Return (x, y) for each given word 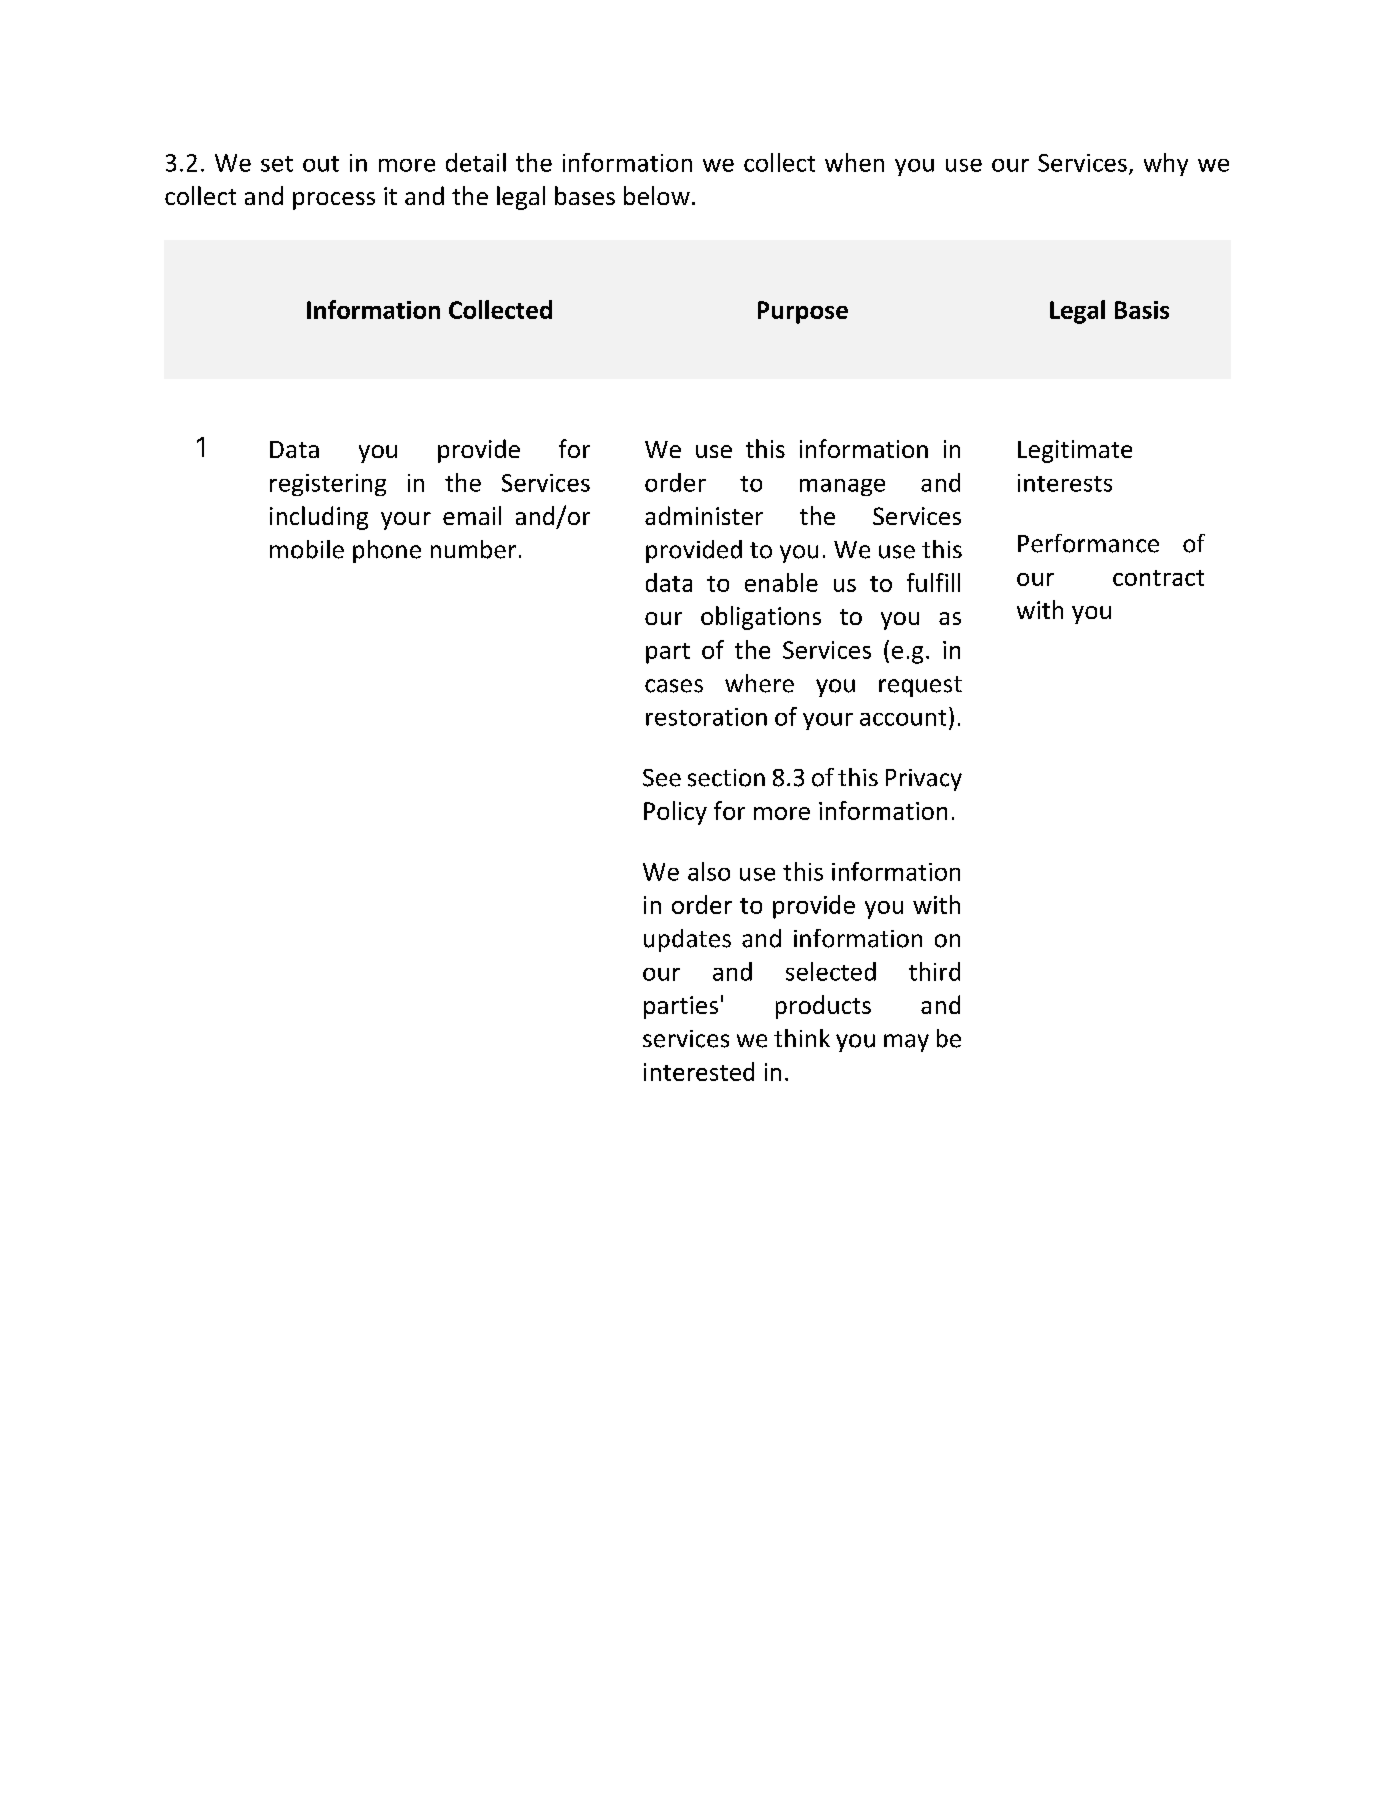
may (906, 1043)
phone (387, 551)
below (657, 195)
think (802, 1038)
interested (699, 1071)
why (1166, 164)
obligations (761, 618)
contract (1158, 578)
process (334, 201)
